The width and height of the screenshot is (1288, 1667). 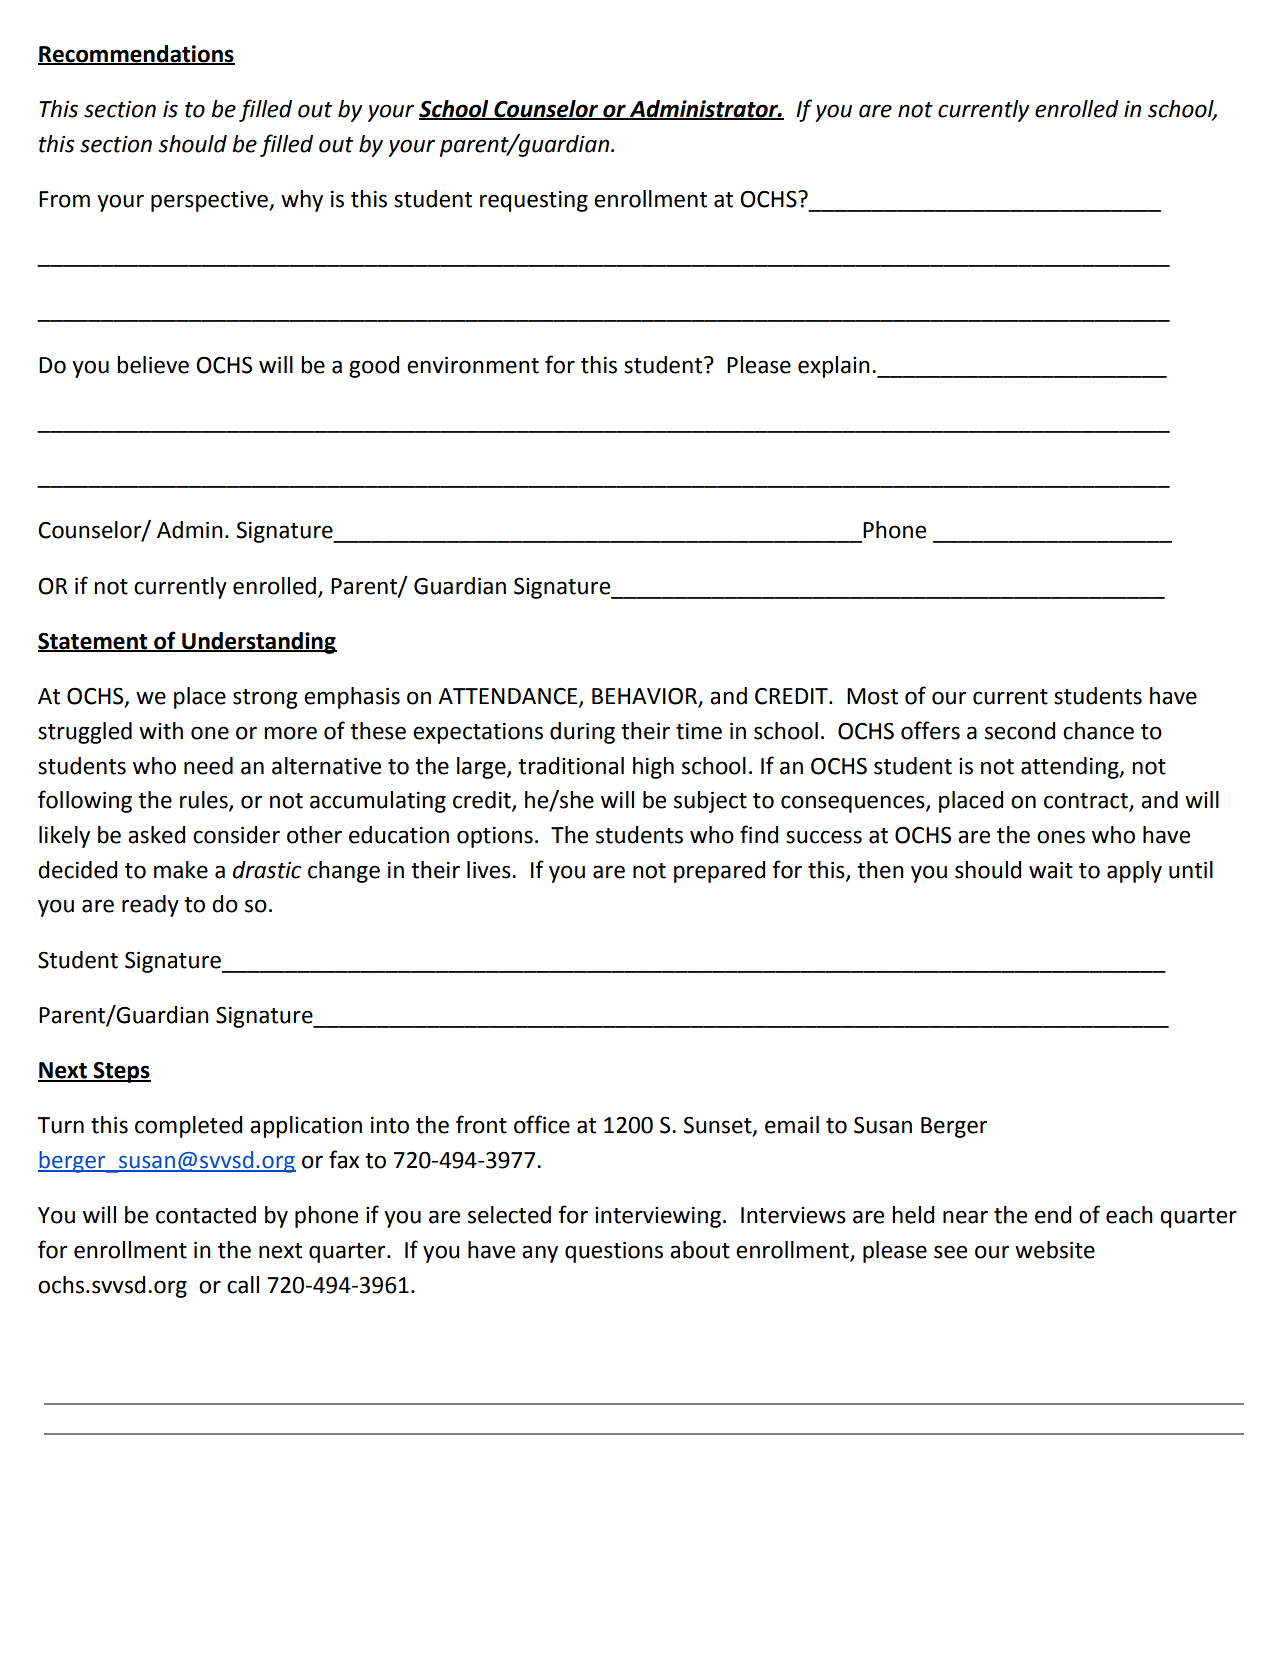 What do you see at coordinates (473, 365) in the screenshot?
I see `environment` at bounding box center [473, 365].
